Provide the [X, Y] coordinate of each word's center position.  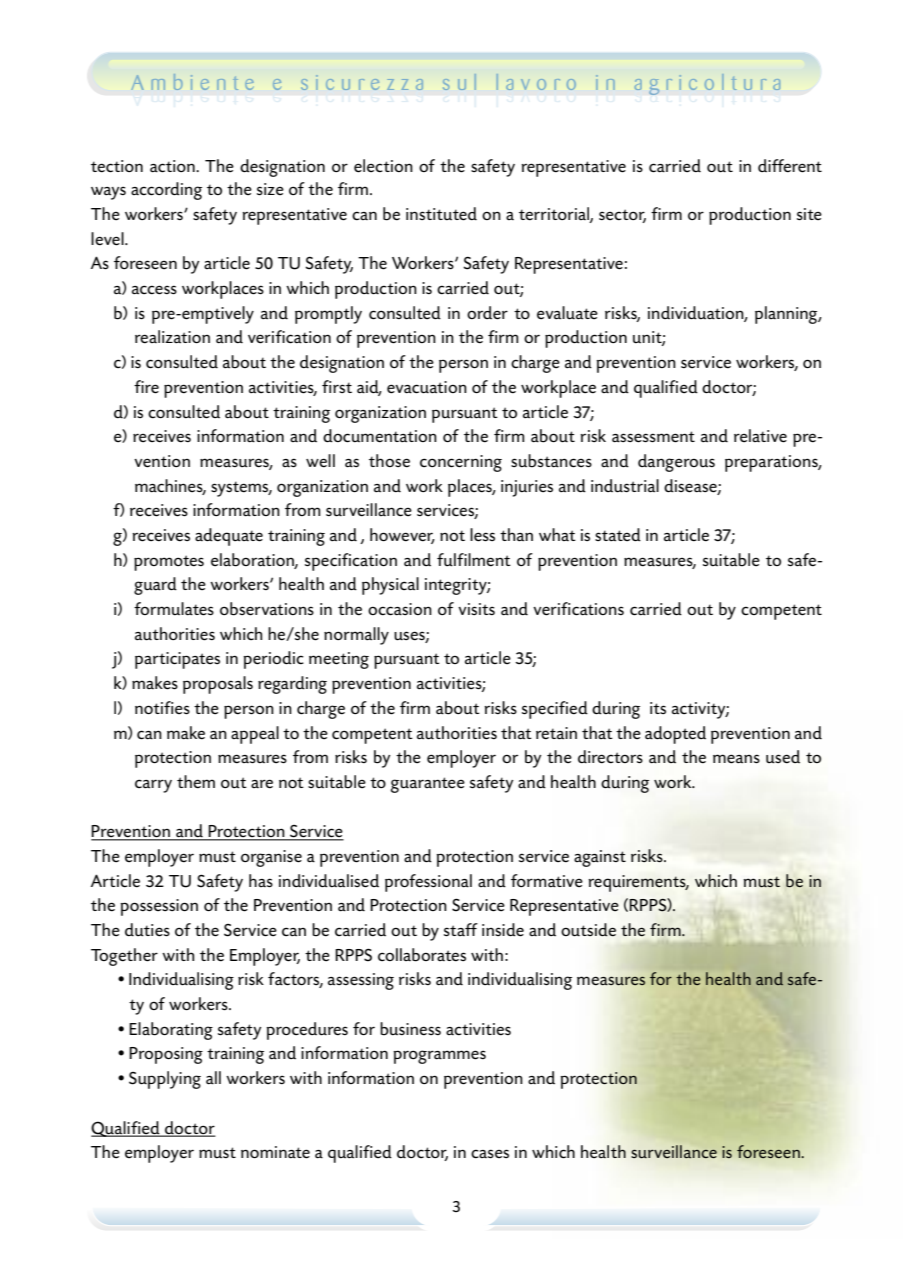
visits [476, 609]
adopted [675, 735]
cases [490, 1154]
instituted [441, 214]
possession [159, 907]
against [600, 858]
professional [428, 883]
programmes [439, 1057]
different [790, 166]
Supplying [165, 1080]
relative [760, 436]
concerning [461, 463]
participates [177, 660]
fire [146, 387]
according [166, 191]
